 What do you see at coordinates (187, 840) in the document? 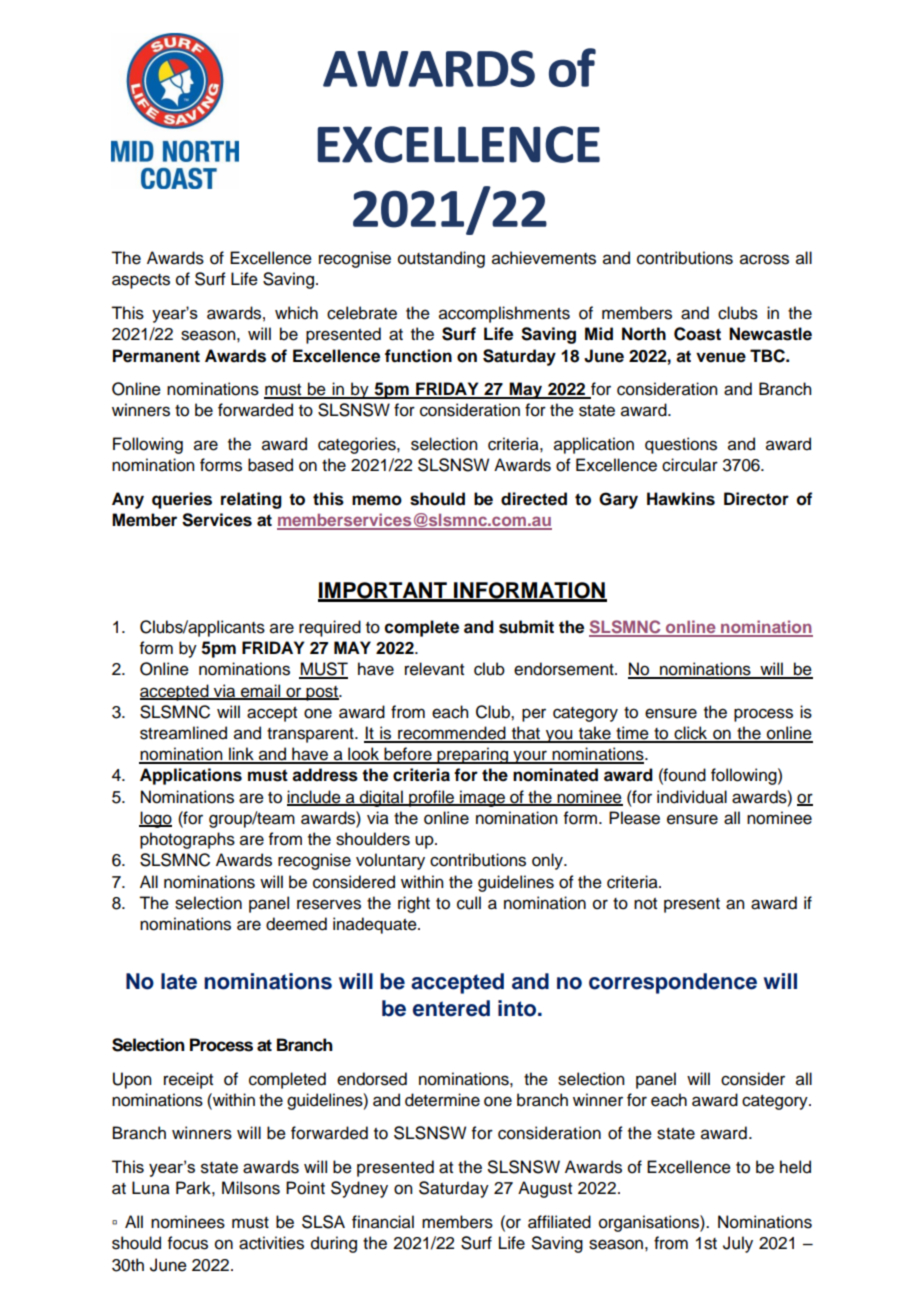
I see `photographs` at bounding box center [187, 840].
